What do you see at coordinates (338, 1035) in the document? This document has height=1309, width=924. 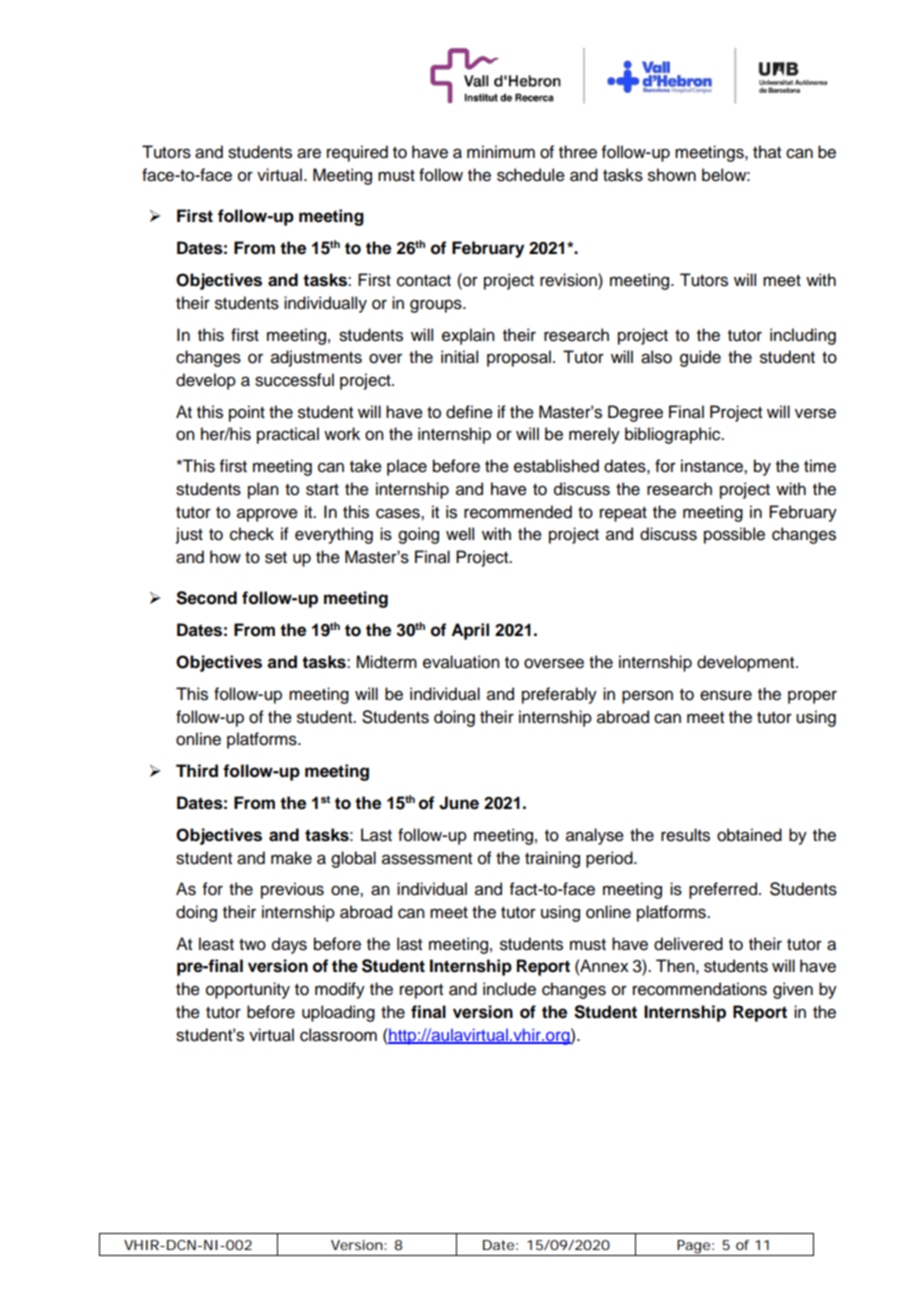 I see `classroom` at bounding box center [338, 1035].
